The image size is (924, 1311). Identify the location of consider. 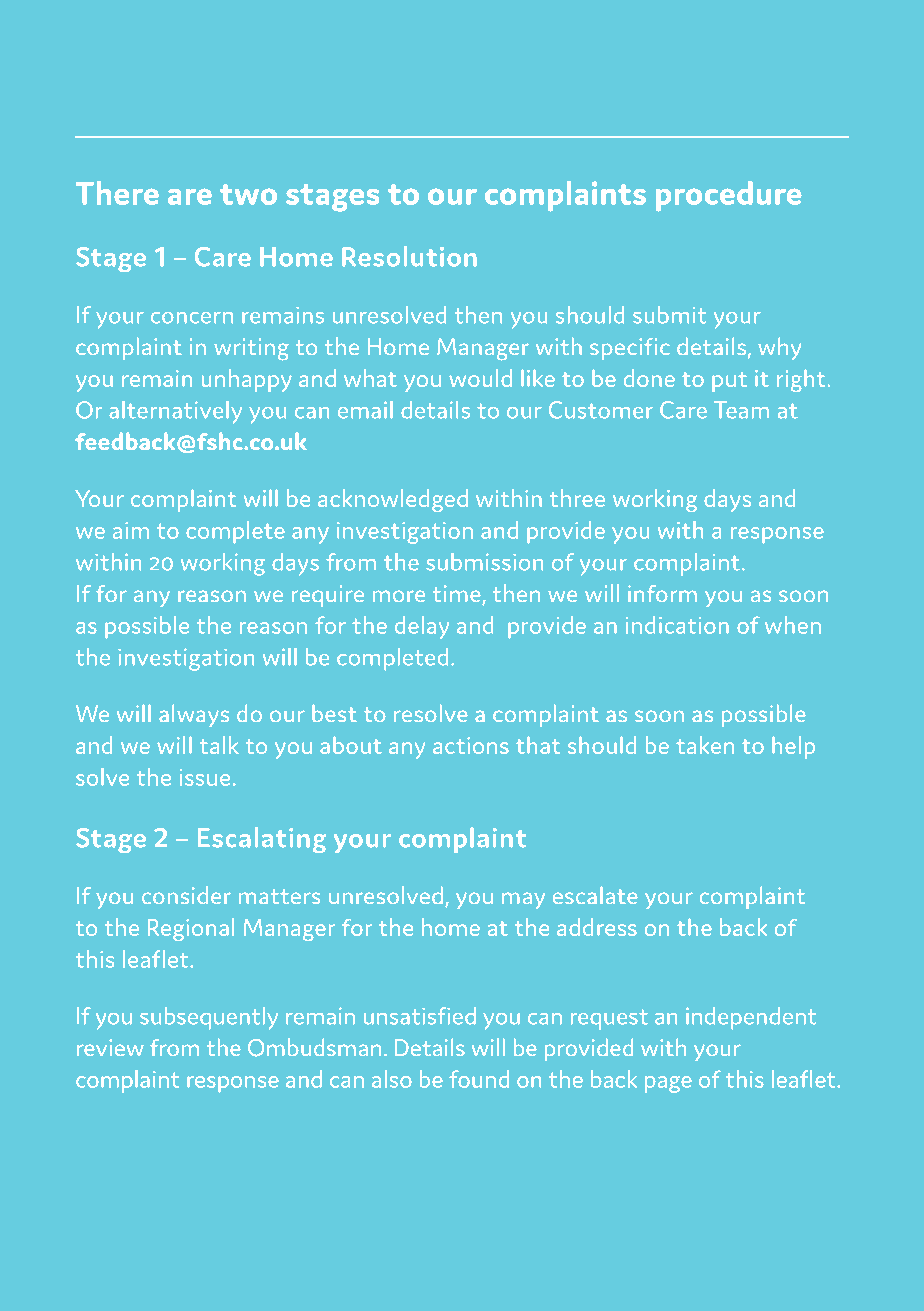
(186, 895).
